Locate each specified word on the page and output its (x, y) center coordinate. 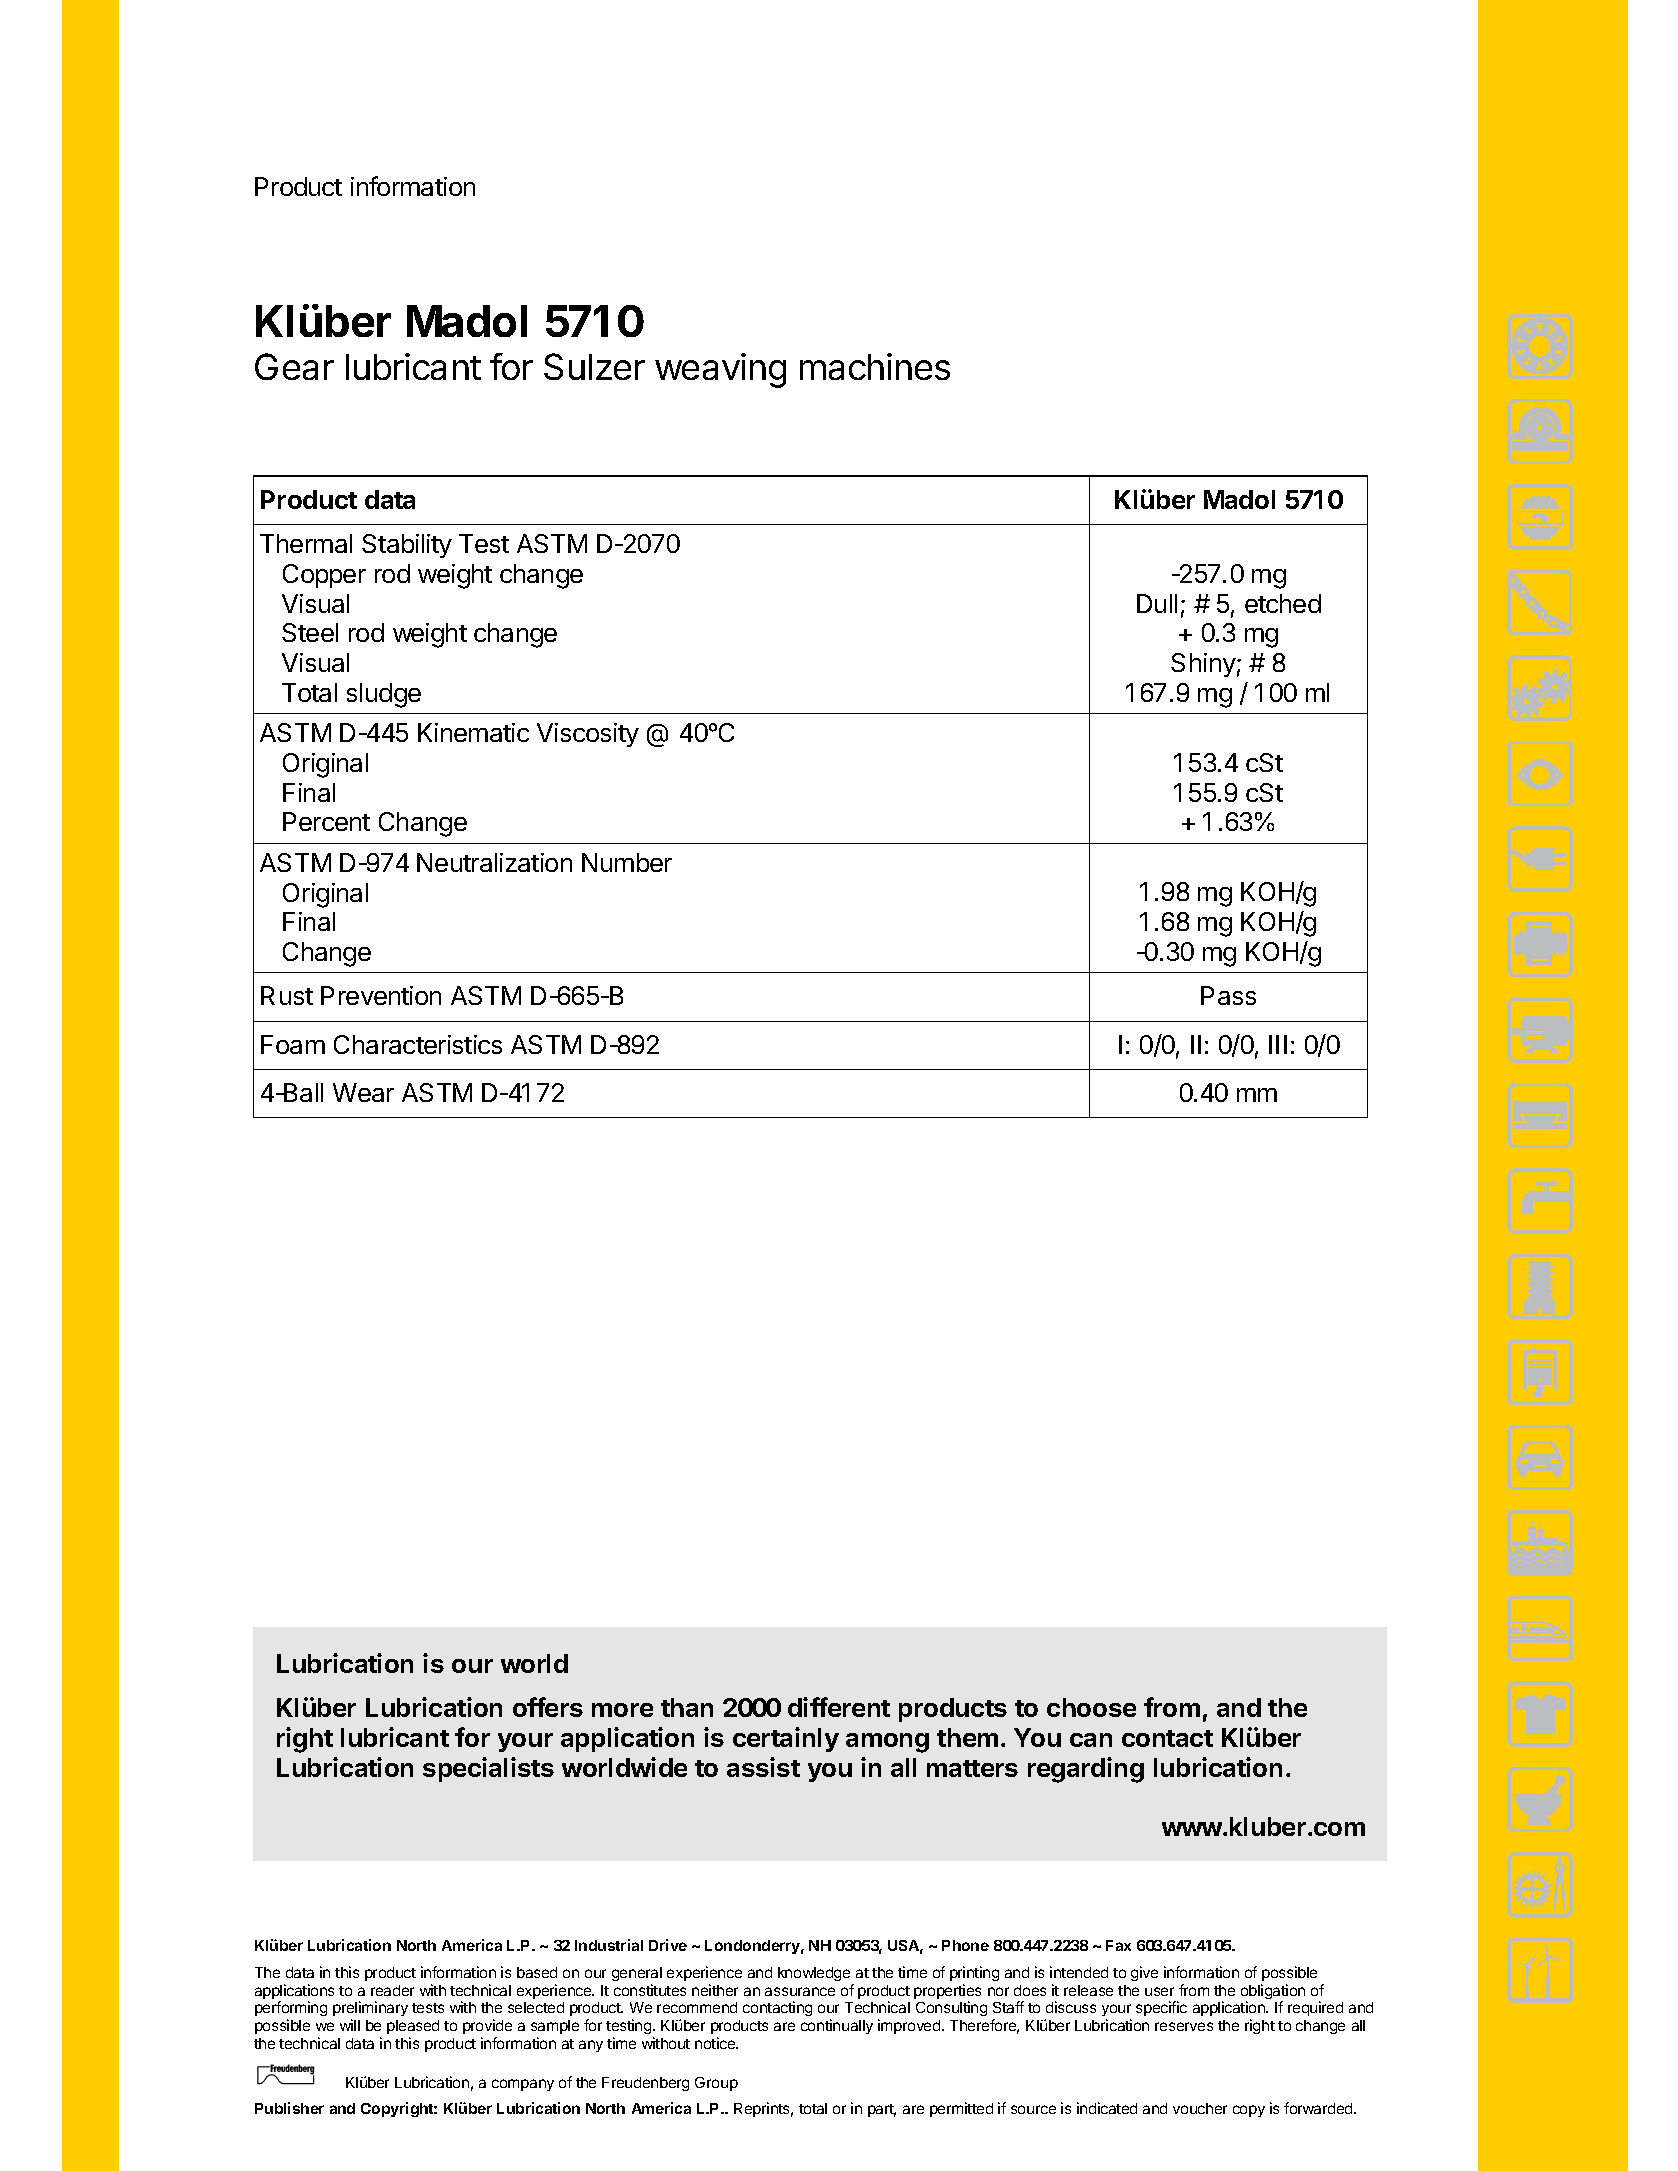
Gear (294, 366)
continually (837, 2026)
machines (875, 366)
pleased (413, 2027)
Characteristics (418, 1044)
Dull (1157, 603)
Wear (363, 1092)
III (1278, 1044)
